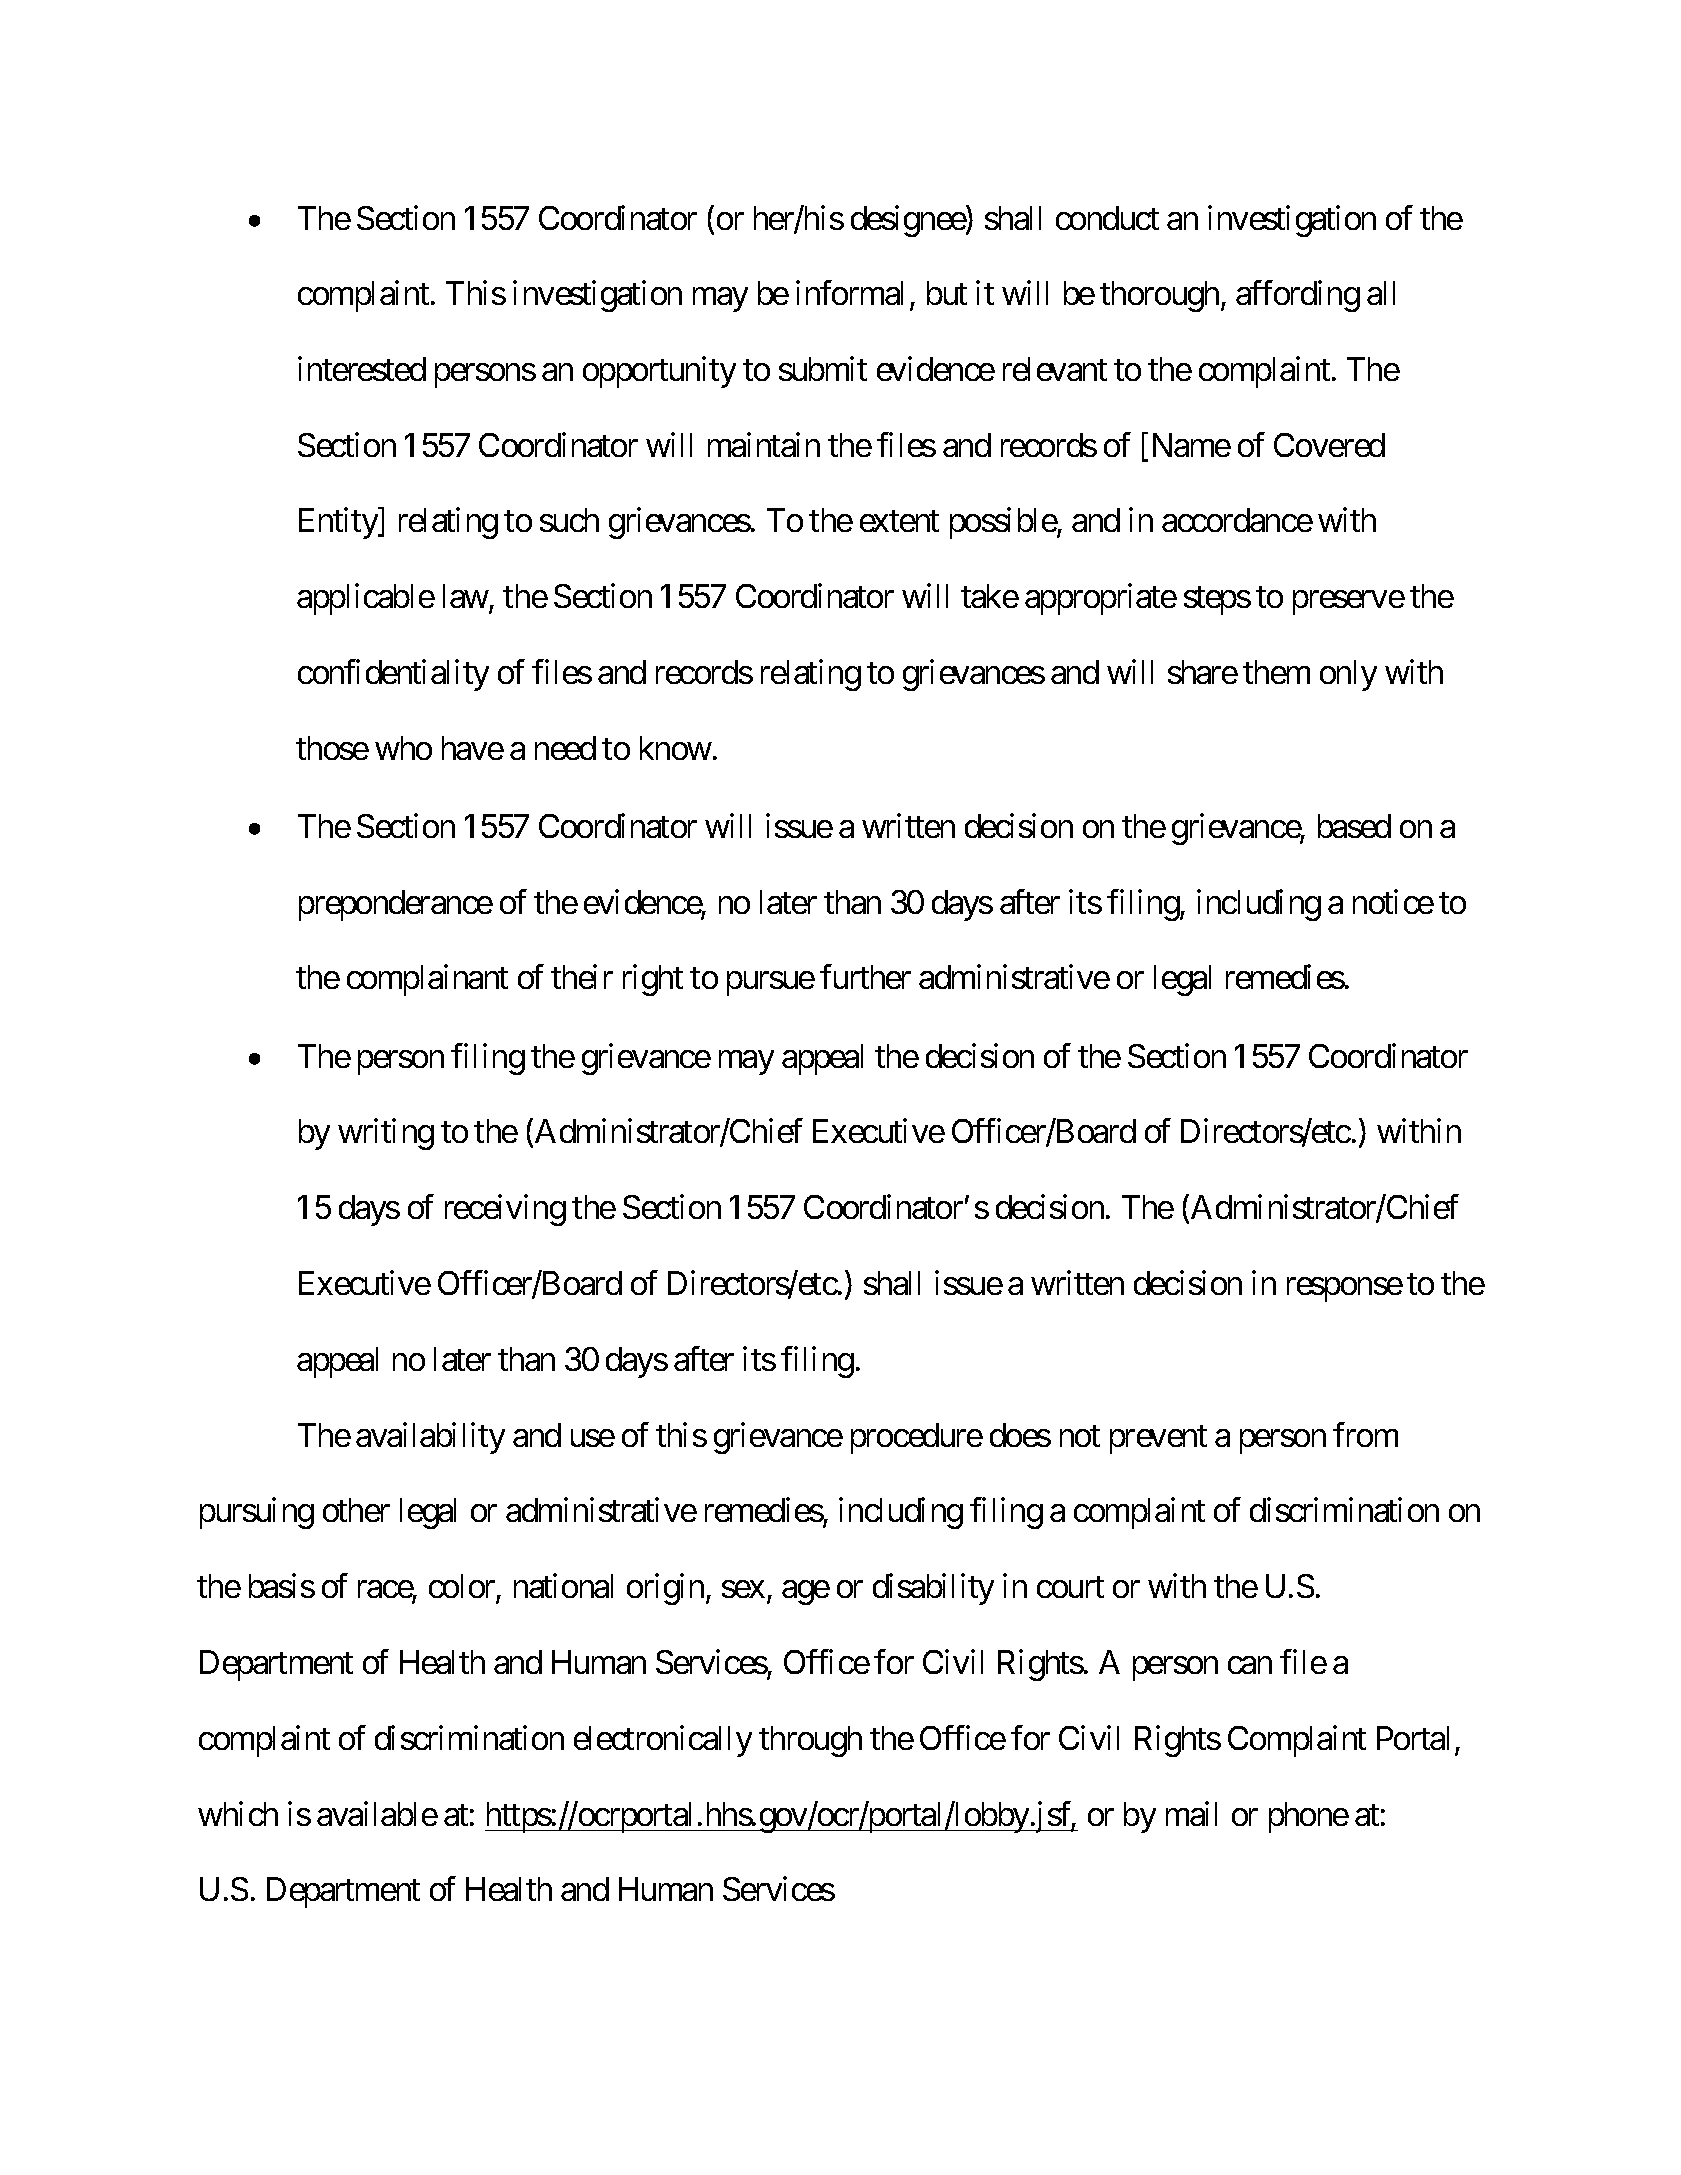 Image resolution: width=1681 pixels, height=2175 pixels. I want to click on who, so click(403, 748).
